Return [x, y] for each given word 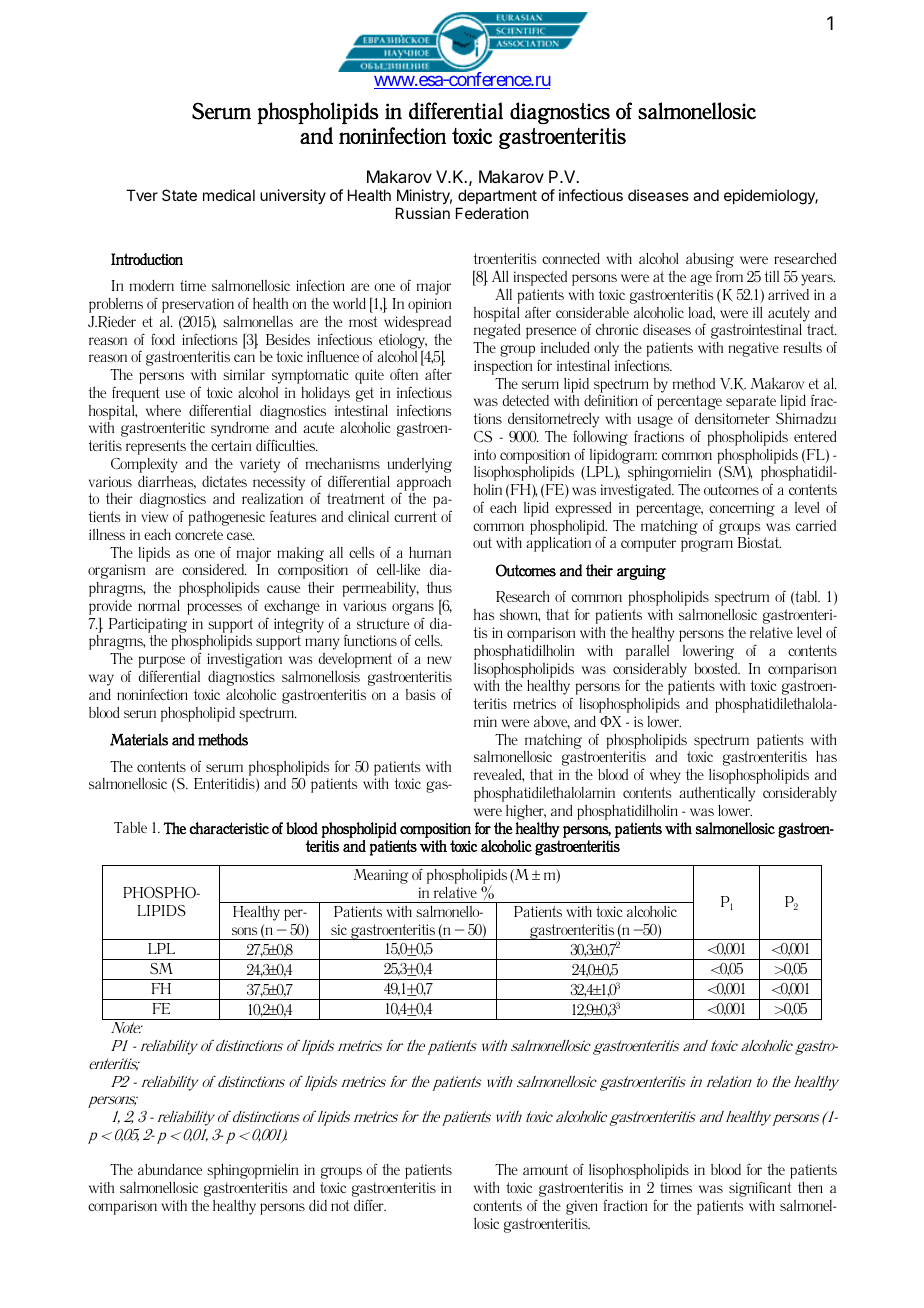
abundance [170, 1169]
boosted [717, 668]
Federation [492, 213]
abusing [710, 262]
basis [420, 694]
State [179, 195]
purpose [162, 662]
